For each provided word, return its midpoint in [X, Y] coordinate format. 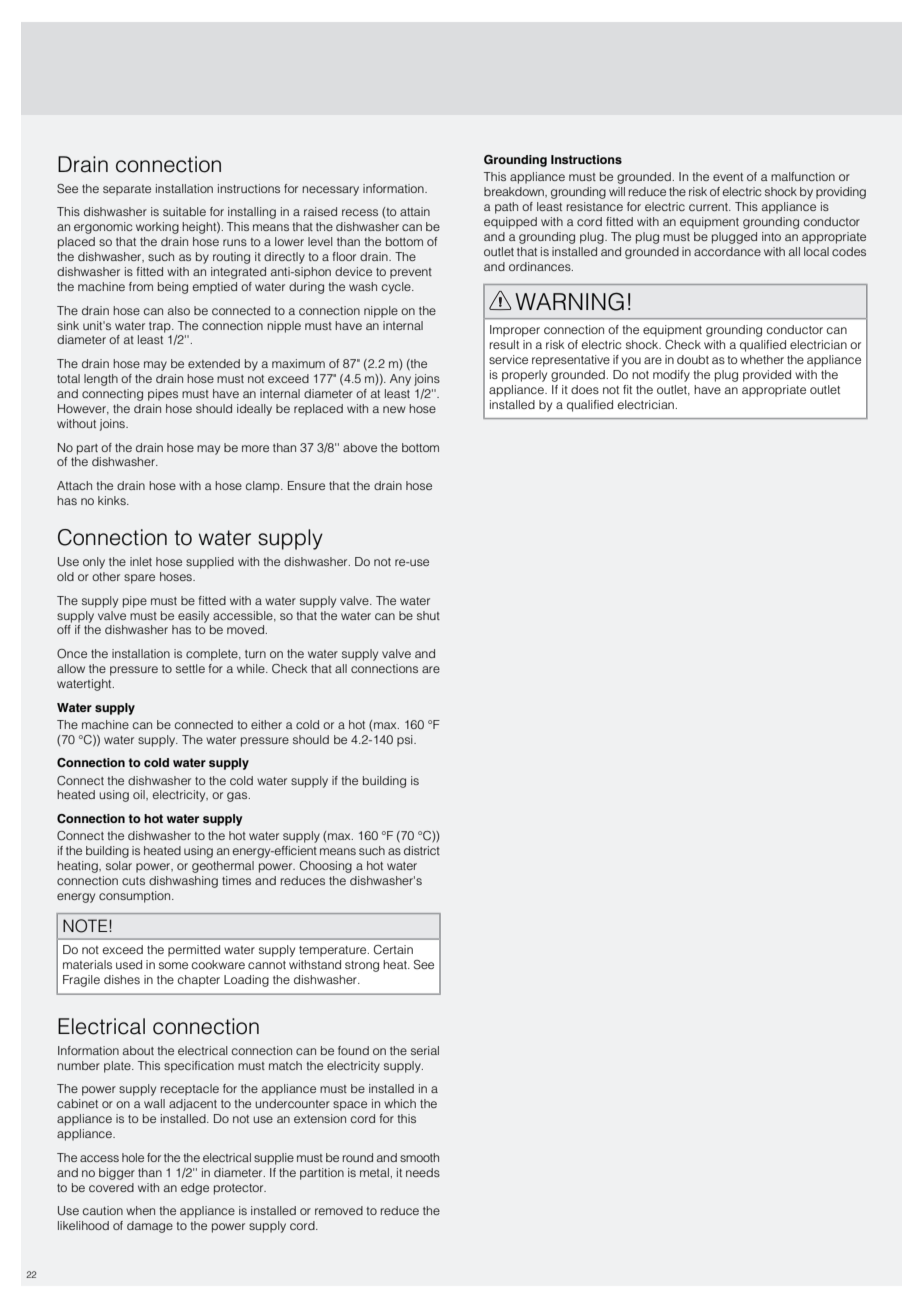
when [140, 1210]
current [710, 207]
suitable [184, 211]
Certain [393, 950]
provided [767, 376]
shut [428, 615]
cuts [133, 881]
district [422, 850]
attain [415, 211]
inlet [141, 561]
